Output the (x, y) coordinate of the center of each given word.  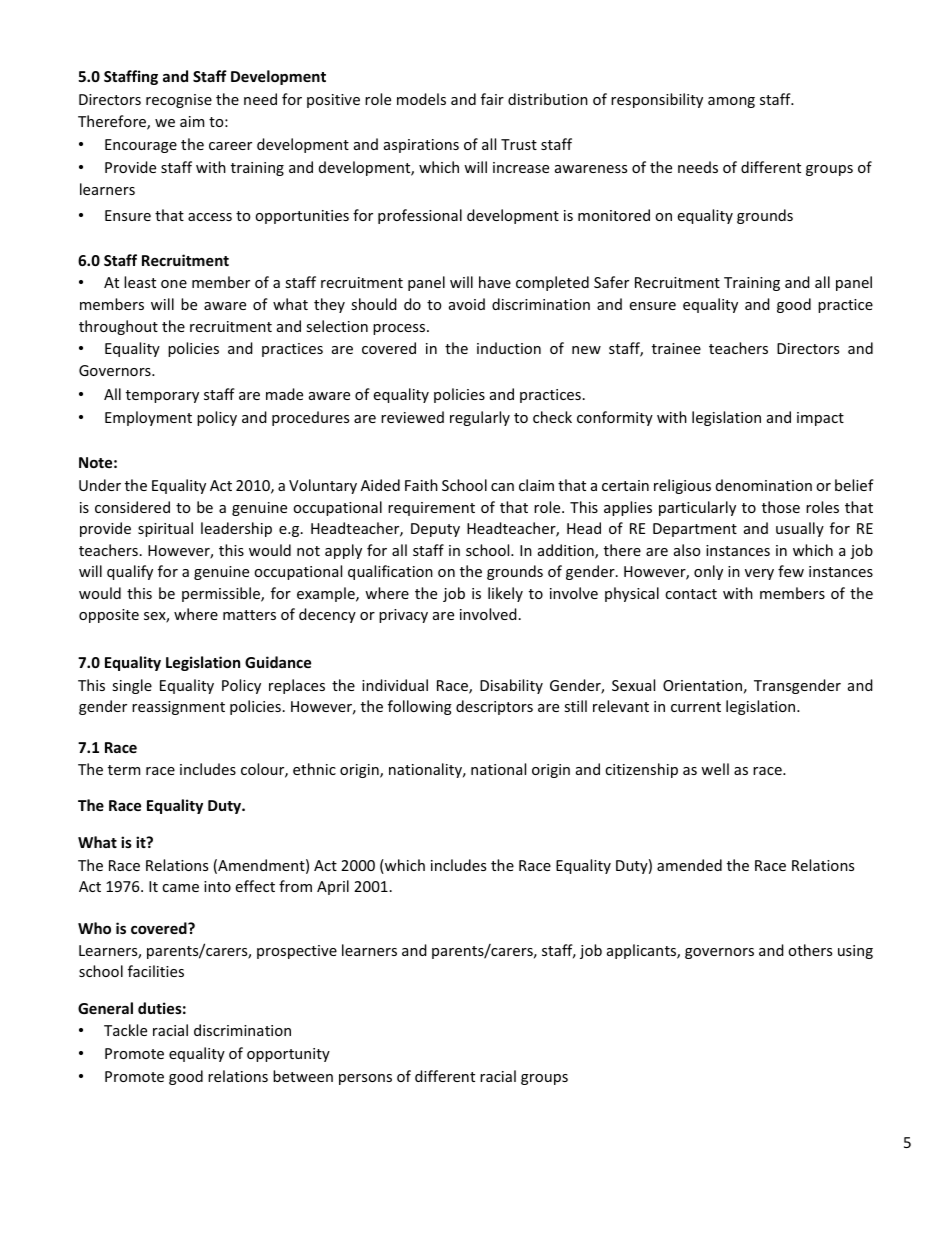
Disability (511, 686)
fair (492, 99)
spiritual (165, 529)
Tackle (125, 1030)
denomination (764, 485)
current (696, 707)
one (174, 284)
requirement (431, 509)
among (731, 102)
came (180, 888)
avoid (467, 304)
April (333, 887)
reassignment (178, 708)
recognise (179, 101)
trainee (676, 348)
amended (689, 865)
